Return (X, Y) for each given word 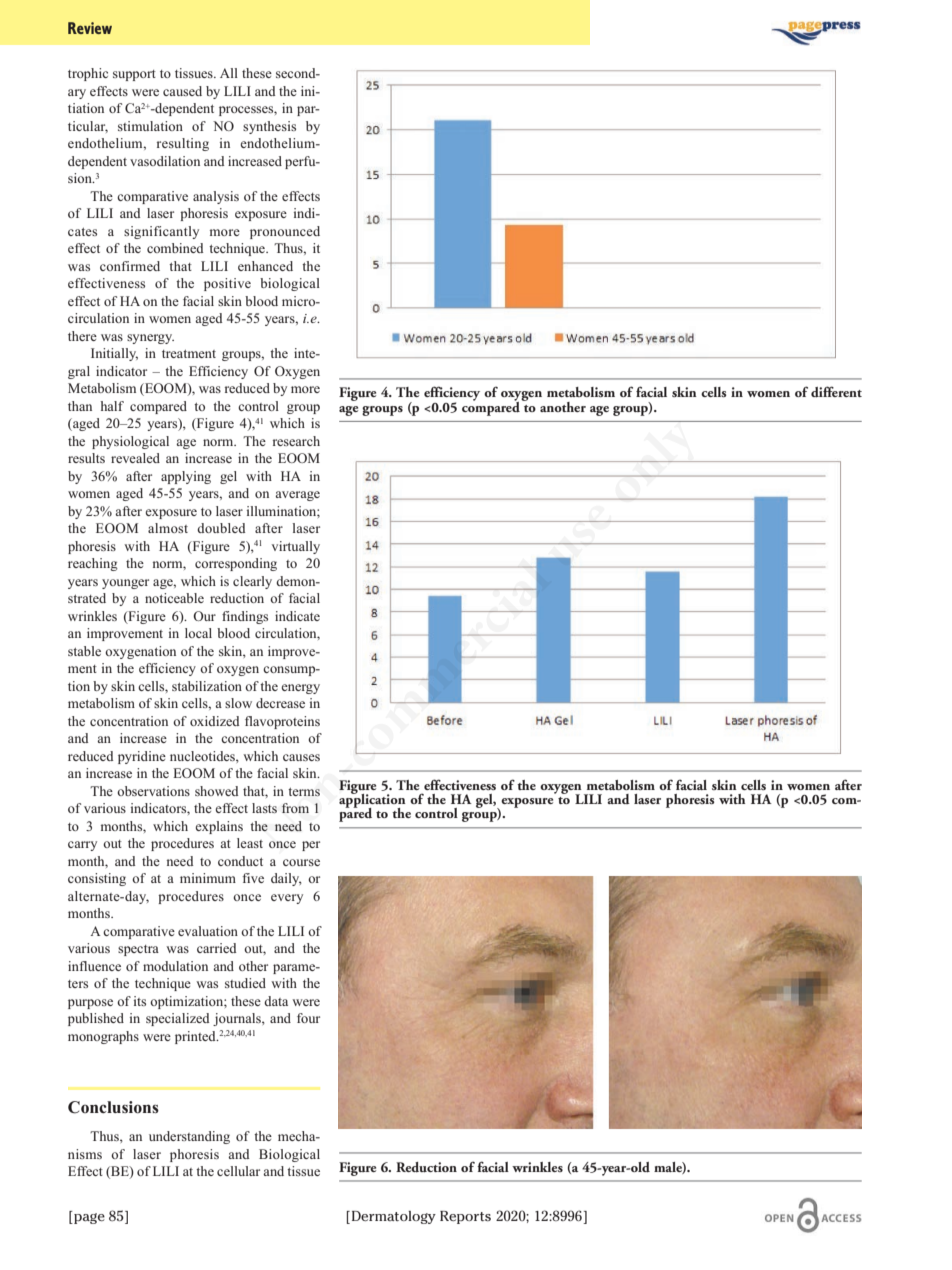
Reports (465, 1217)
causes (301, 757)
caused (182, 91)
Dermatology (392, 1217)
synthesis (269, 127)
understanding (189, 1137)
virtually (296, 547)
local (198, 633)
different (836, 391)
